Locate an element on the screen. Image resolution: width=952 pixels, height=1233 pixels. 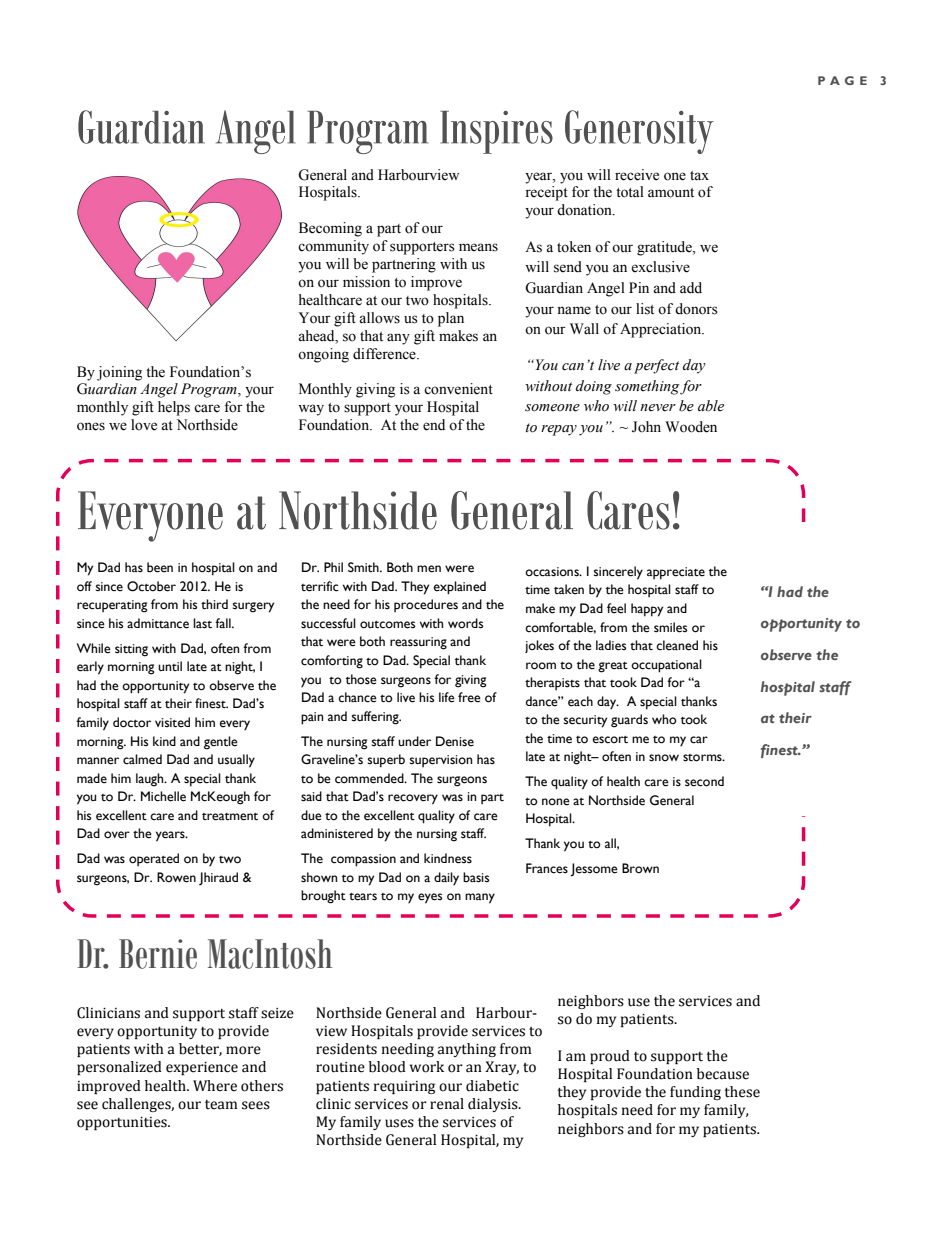
Becoming is located at coordinates (330, 229).
